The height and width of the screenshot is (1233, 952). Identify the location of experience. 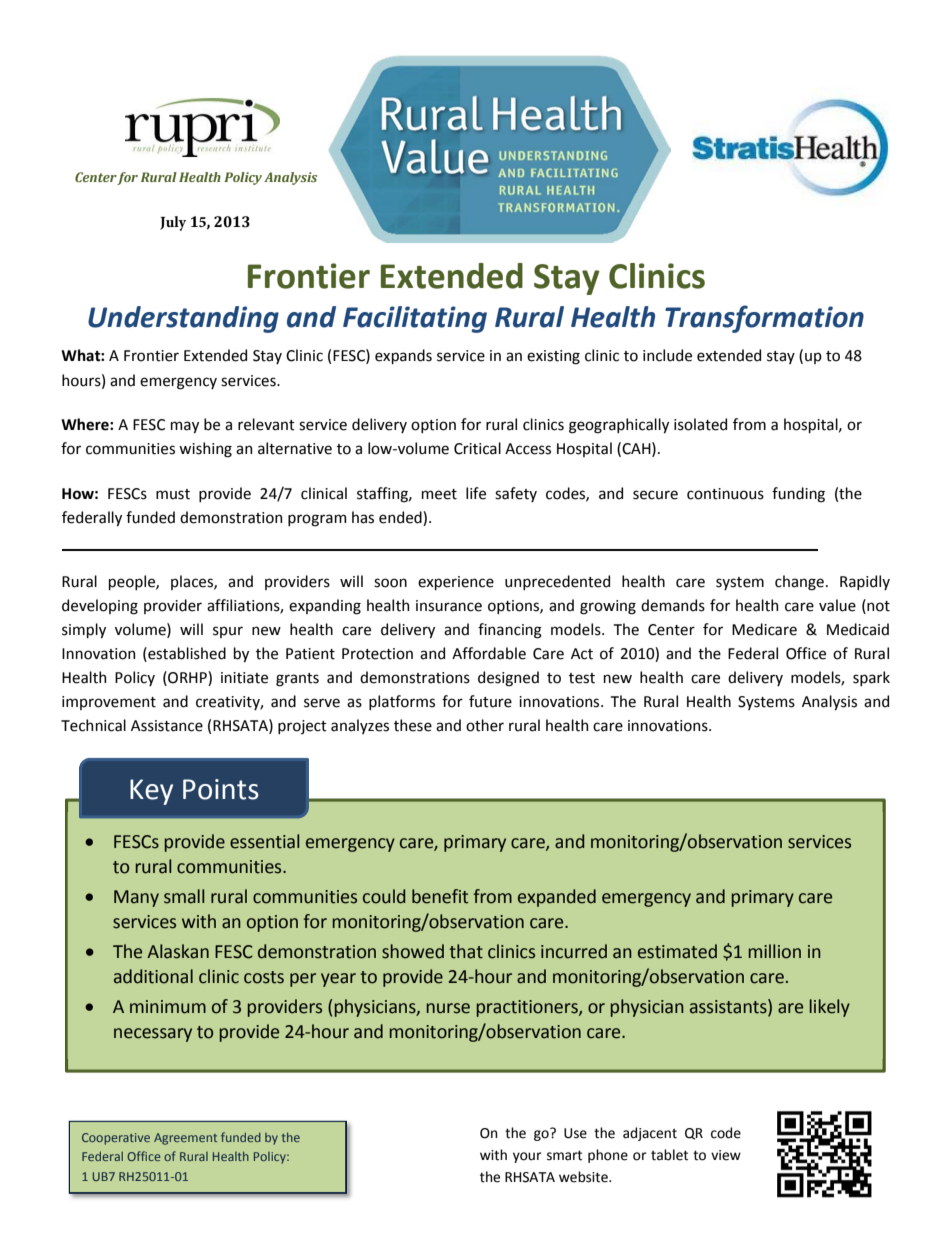
(456, 583).
